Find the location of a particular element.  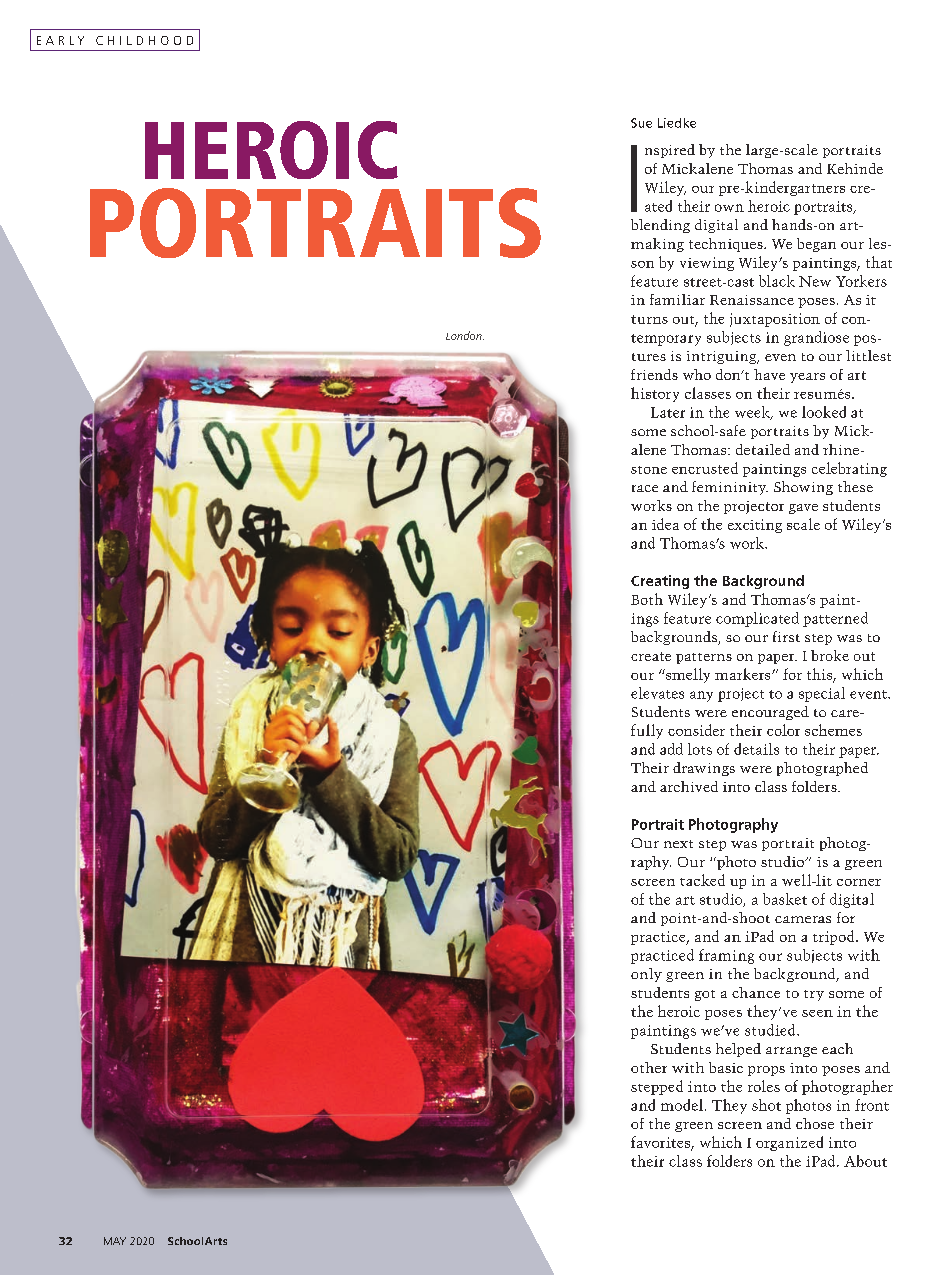

MAY is located at coordinates (115, 1241).
